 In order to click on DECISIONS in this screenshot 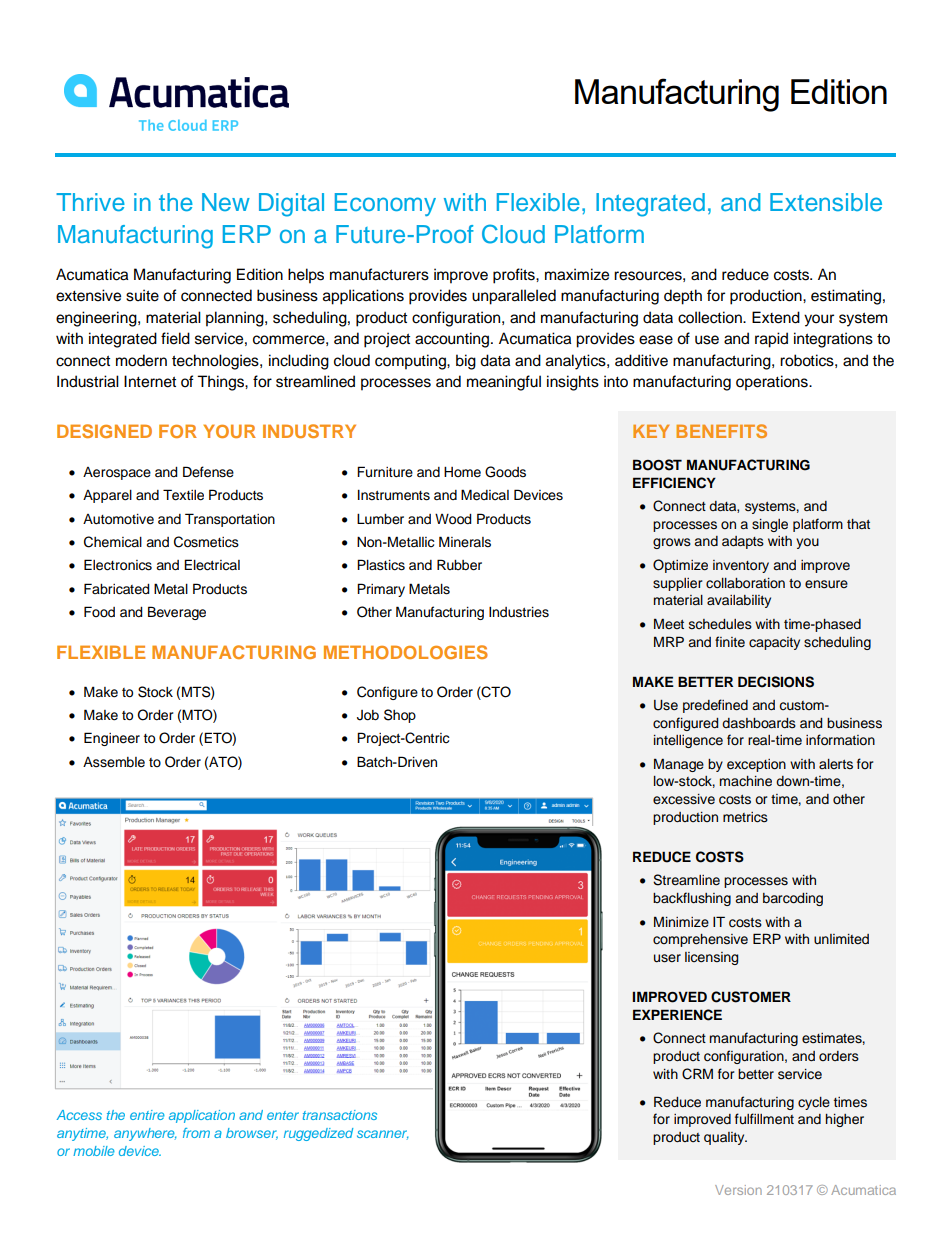, I will do `click(776, 682)`.
